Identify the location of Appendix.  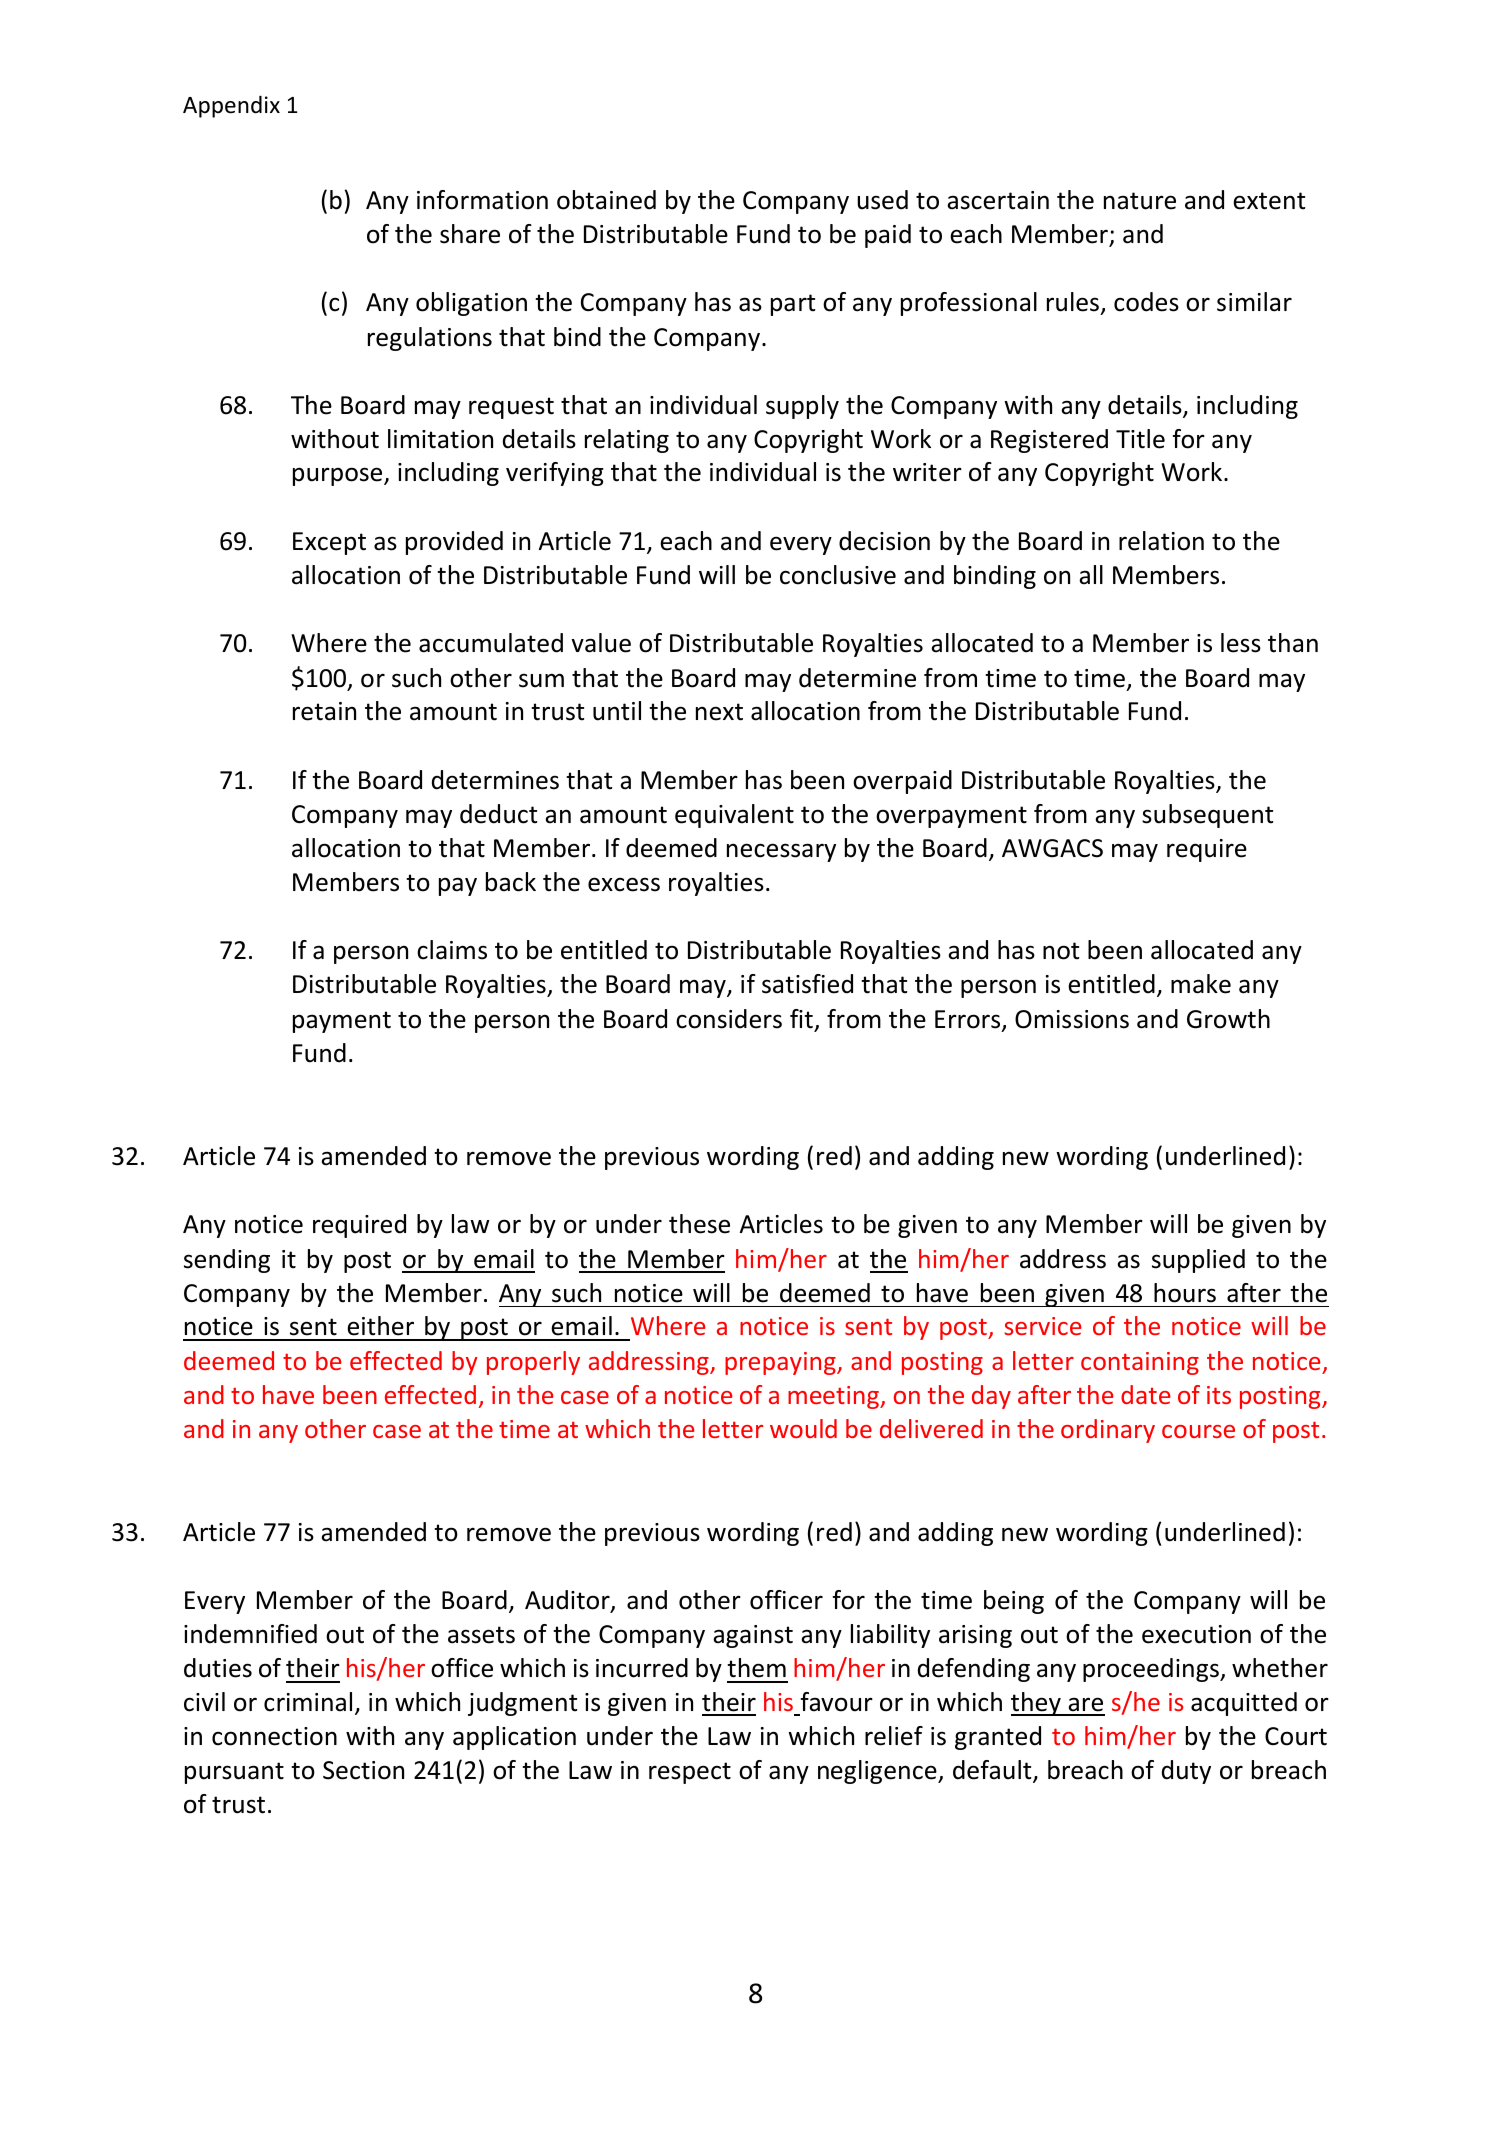
(231, 106).
